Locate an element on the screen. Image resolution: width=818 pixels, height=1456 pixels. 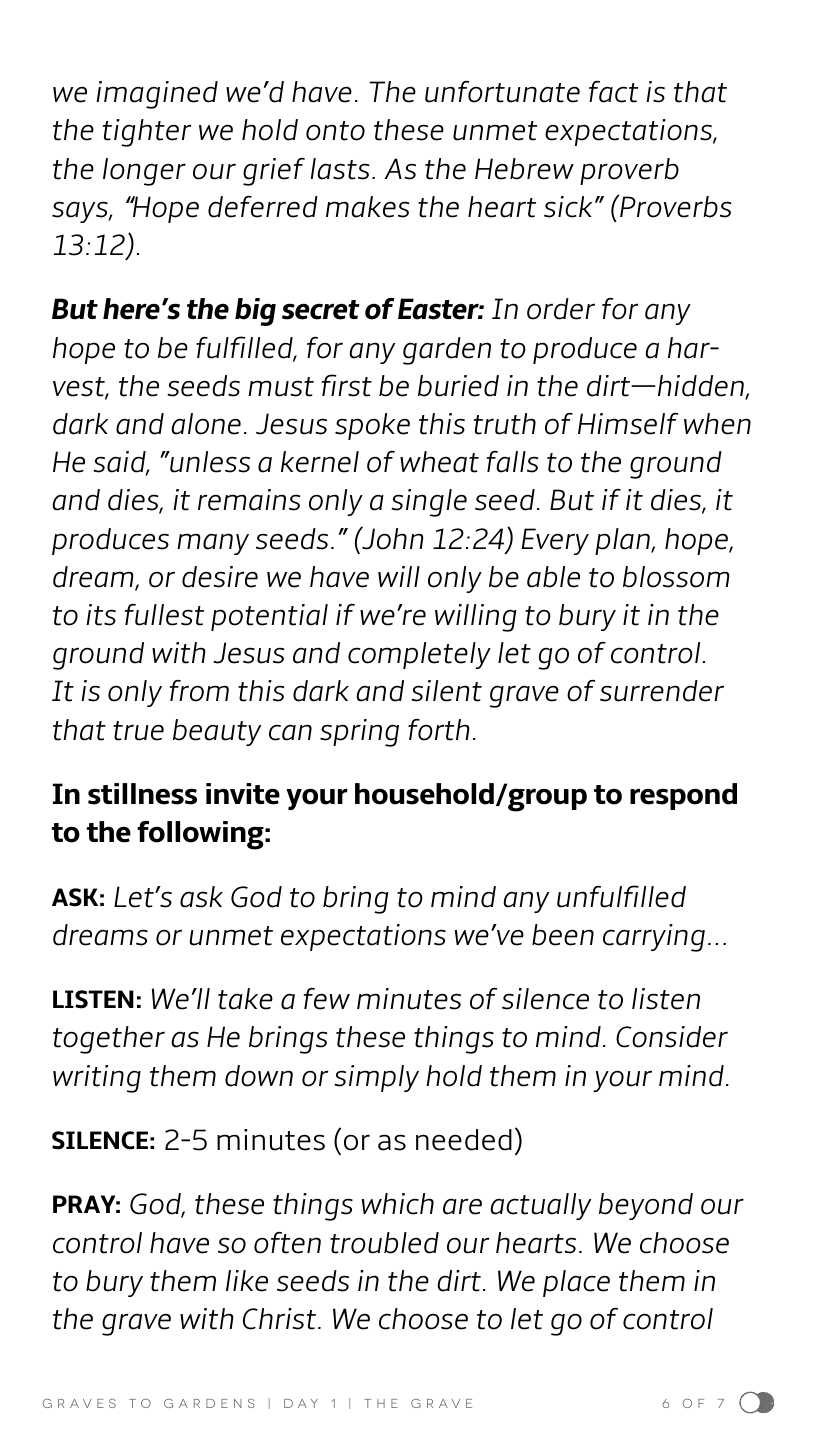
forth is located at coordinates (439, 730).
